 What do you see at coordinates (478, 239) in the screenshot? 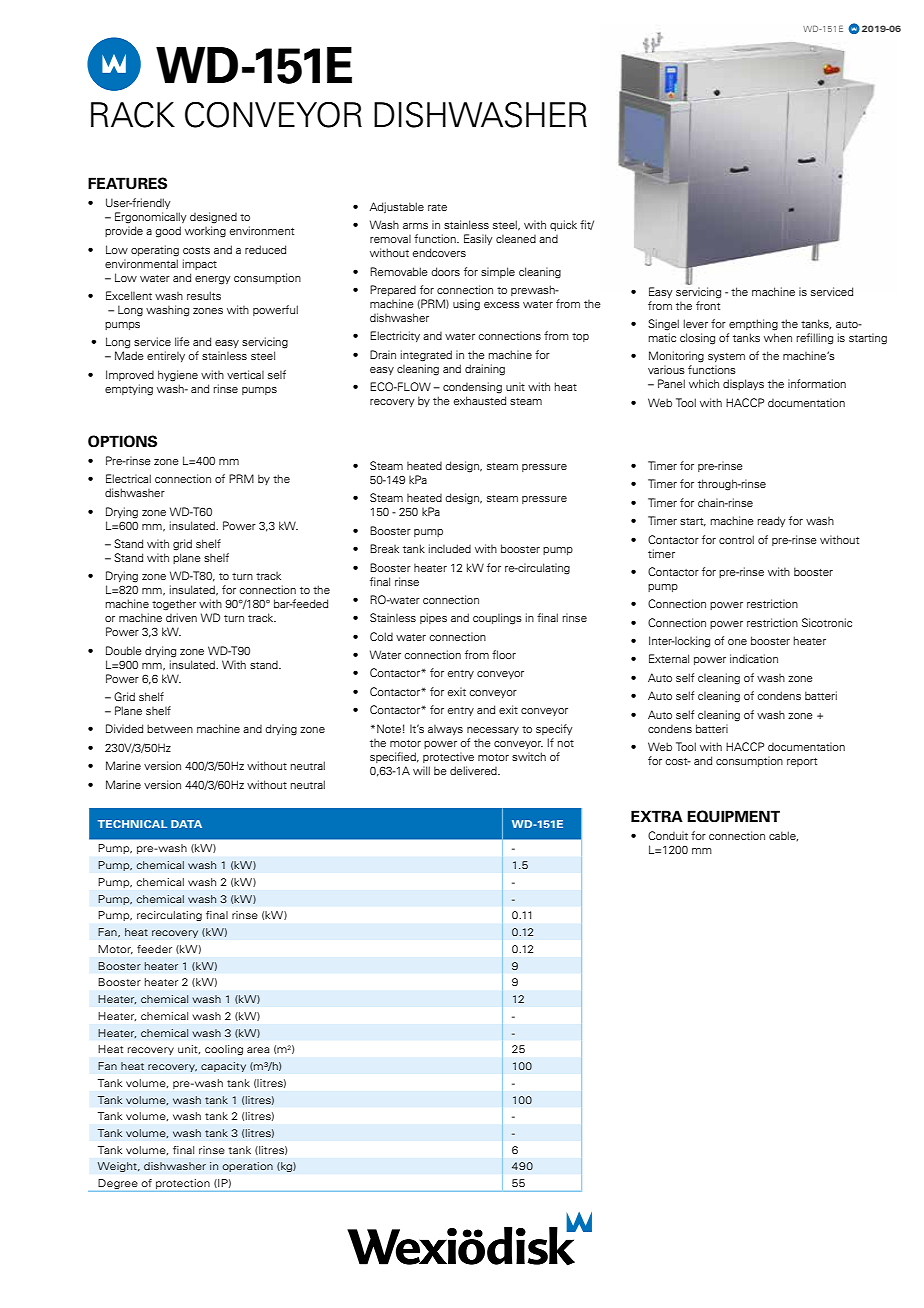
I see `Easily` at bounding box center [478, 239].
